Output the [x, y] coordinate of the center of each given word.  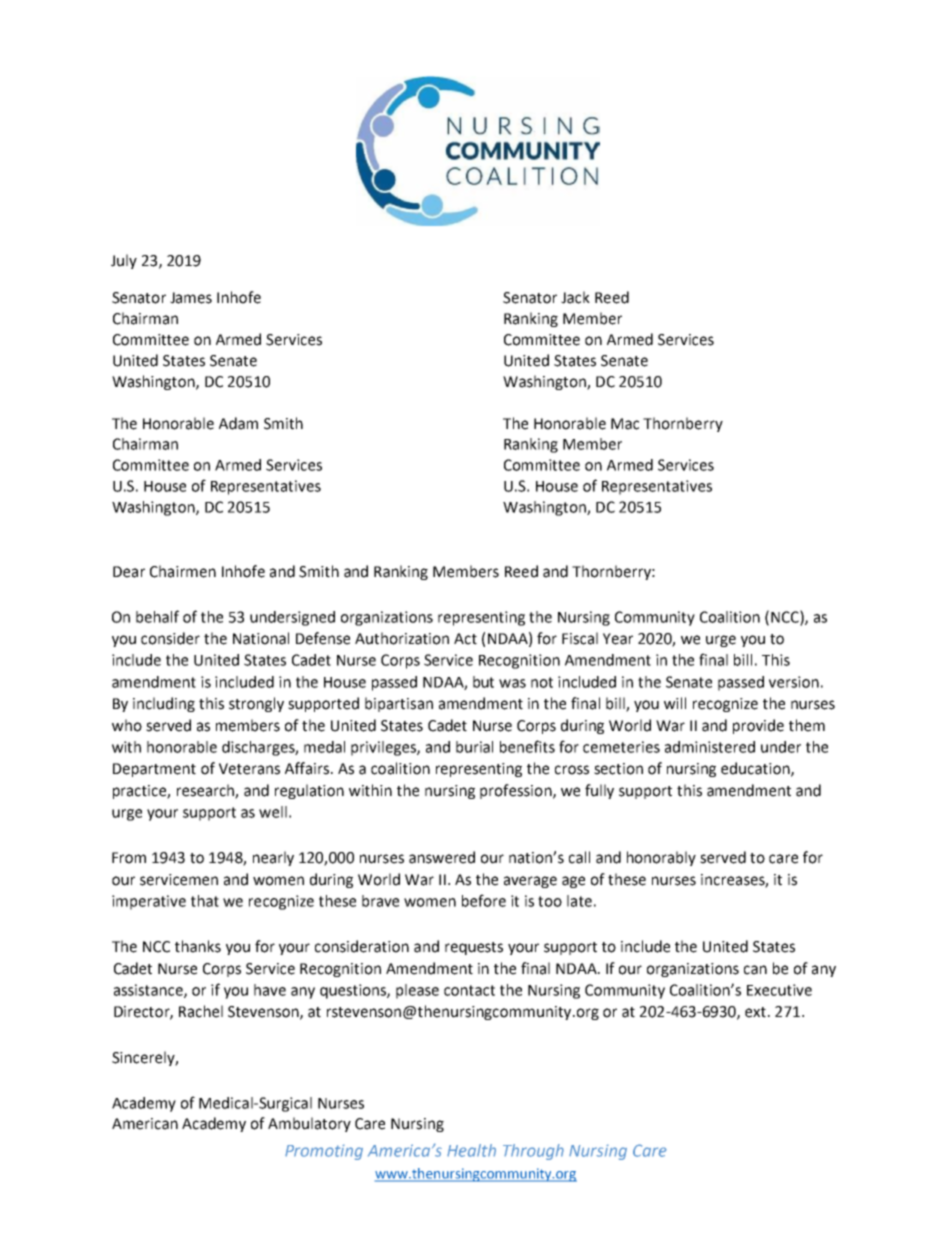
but [483, 682]
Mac [625, 424]
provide [758, 726]
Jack [575, 297]
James [191, 298]
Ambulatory [309, 1124]
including [164, 704]
